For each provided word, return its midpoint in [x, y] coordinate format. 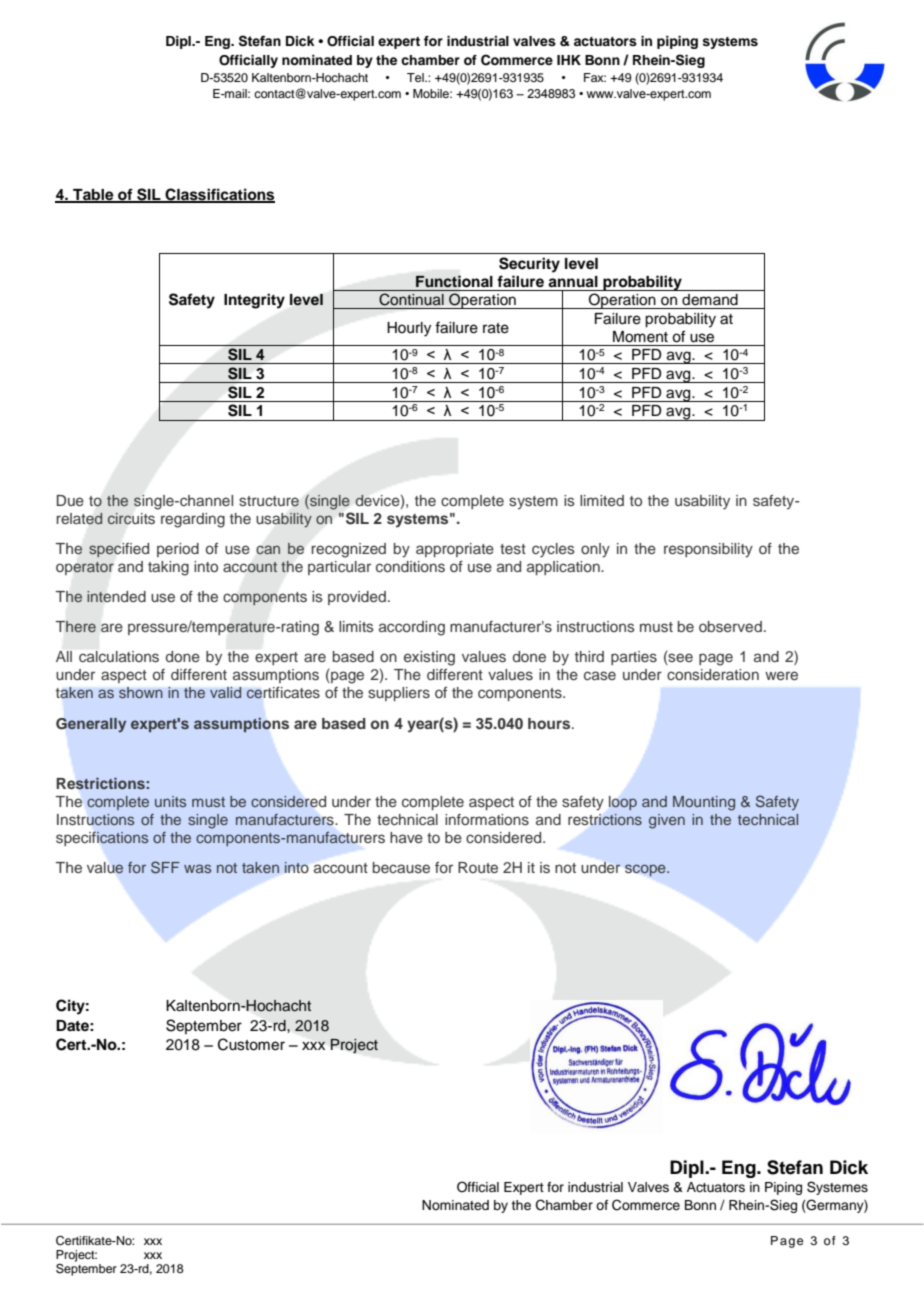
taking [168, 568]
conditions [410, 567]
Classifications [219, 195]
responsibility [708, 550]
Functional [454, 281]
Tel [416, 77]
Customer [251, 1044]
